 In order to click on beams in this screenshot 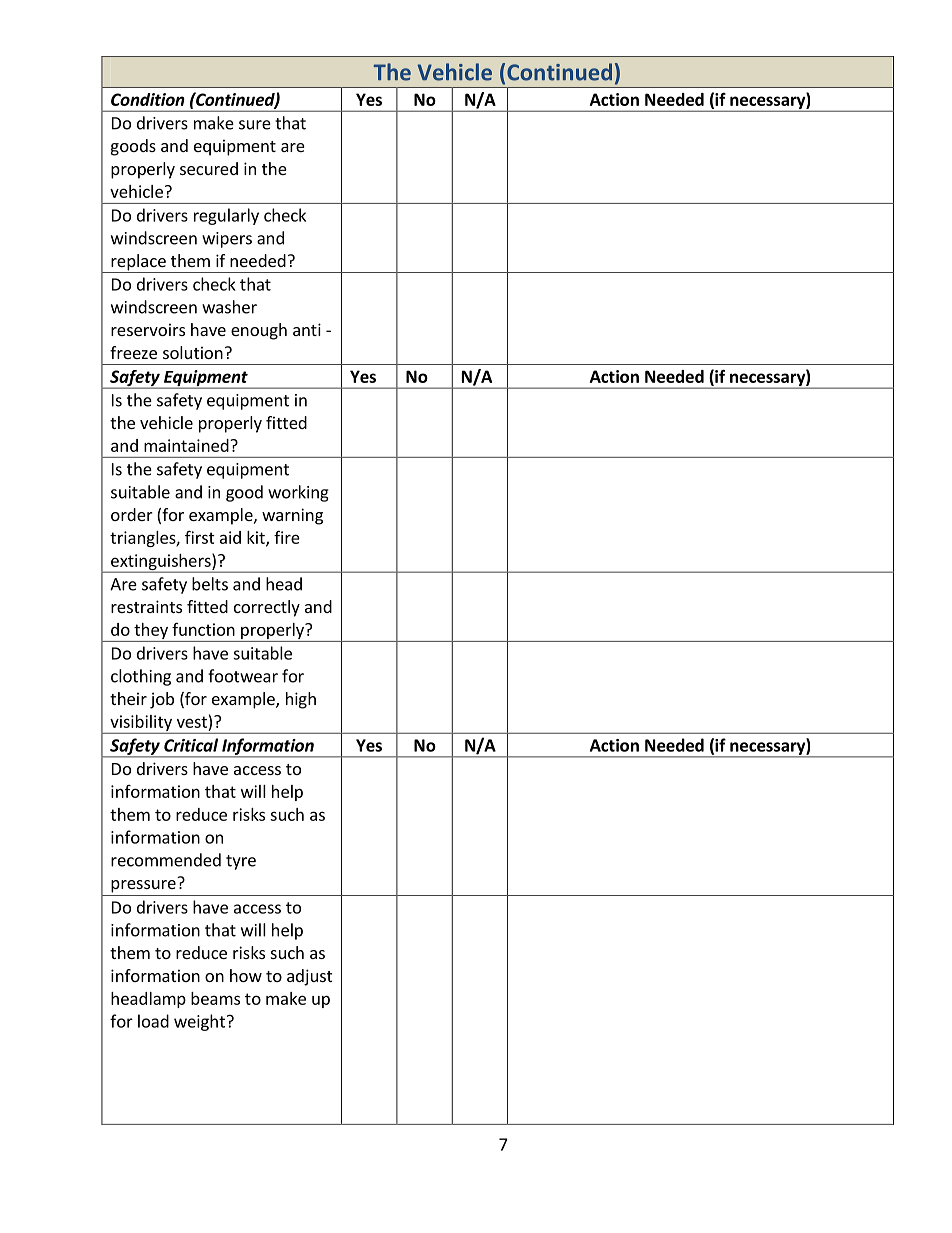, I will do `click(215, 998)`.
